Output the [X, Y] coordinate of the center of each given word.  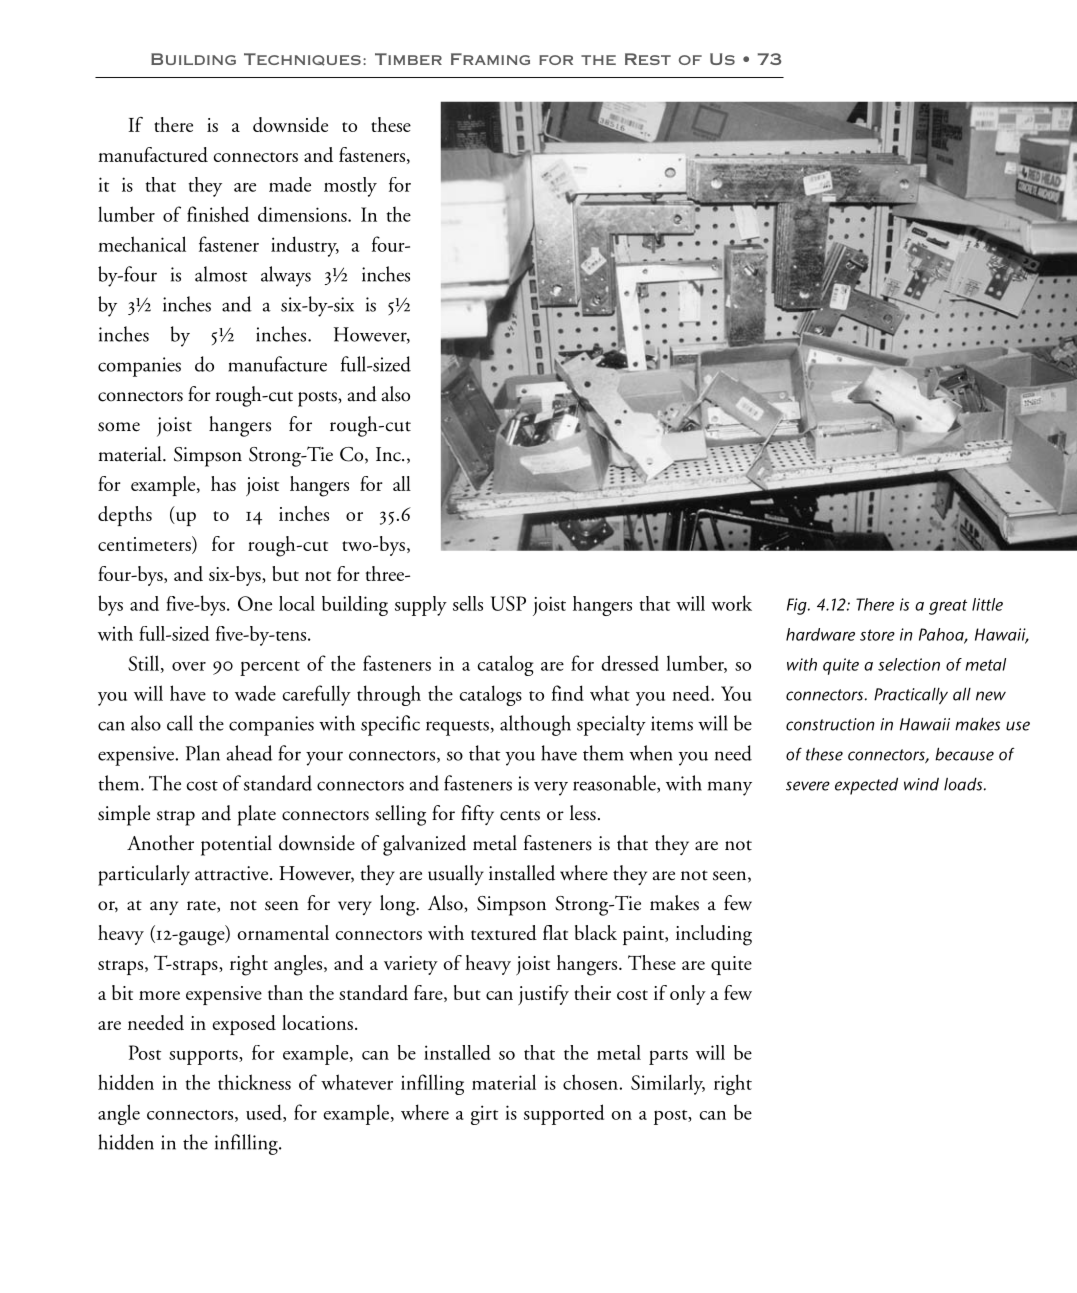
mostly [350, 187]
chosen [591, 1082]
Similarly [668, 1084]
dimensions [303, 214]
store [877, 635]
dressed [630, 663]
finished [218, 214]
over [189, 666]
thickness [254, 1082]
